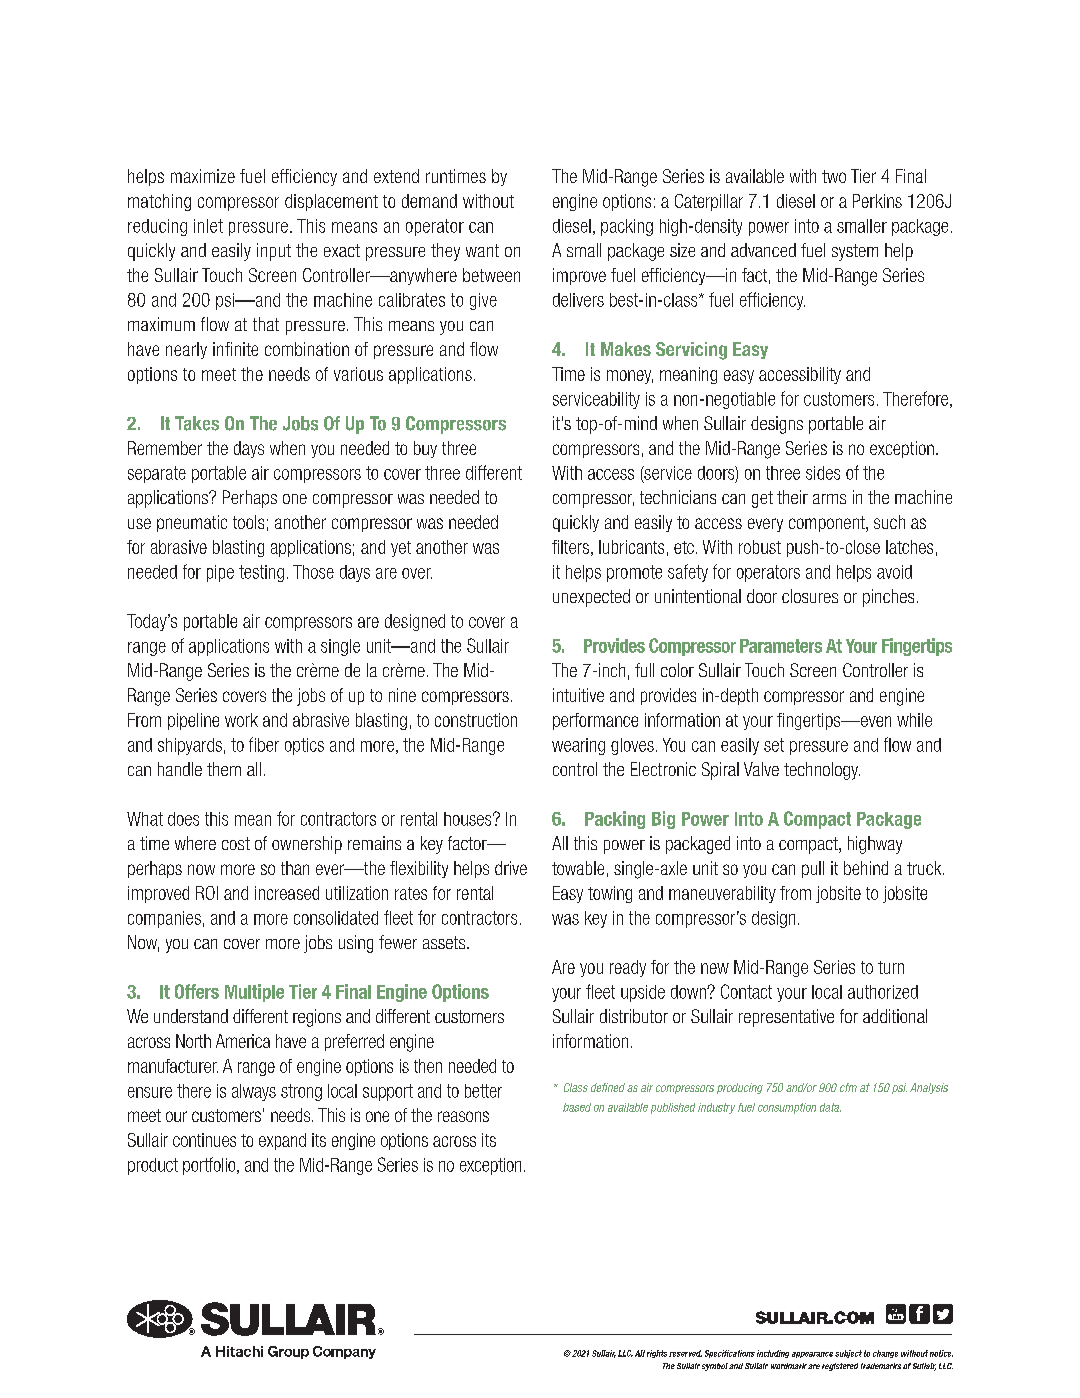 The height and width of the document is (1398, 1080). Describe the element at coordinates (630, 377) in the document. I see `money` at that location.
